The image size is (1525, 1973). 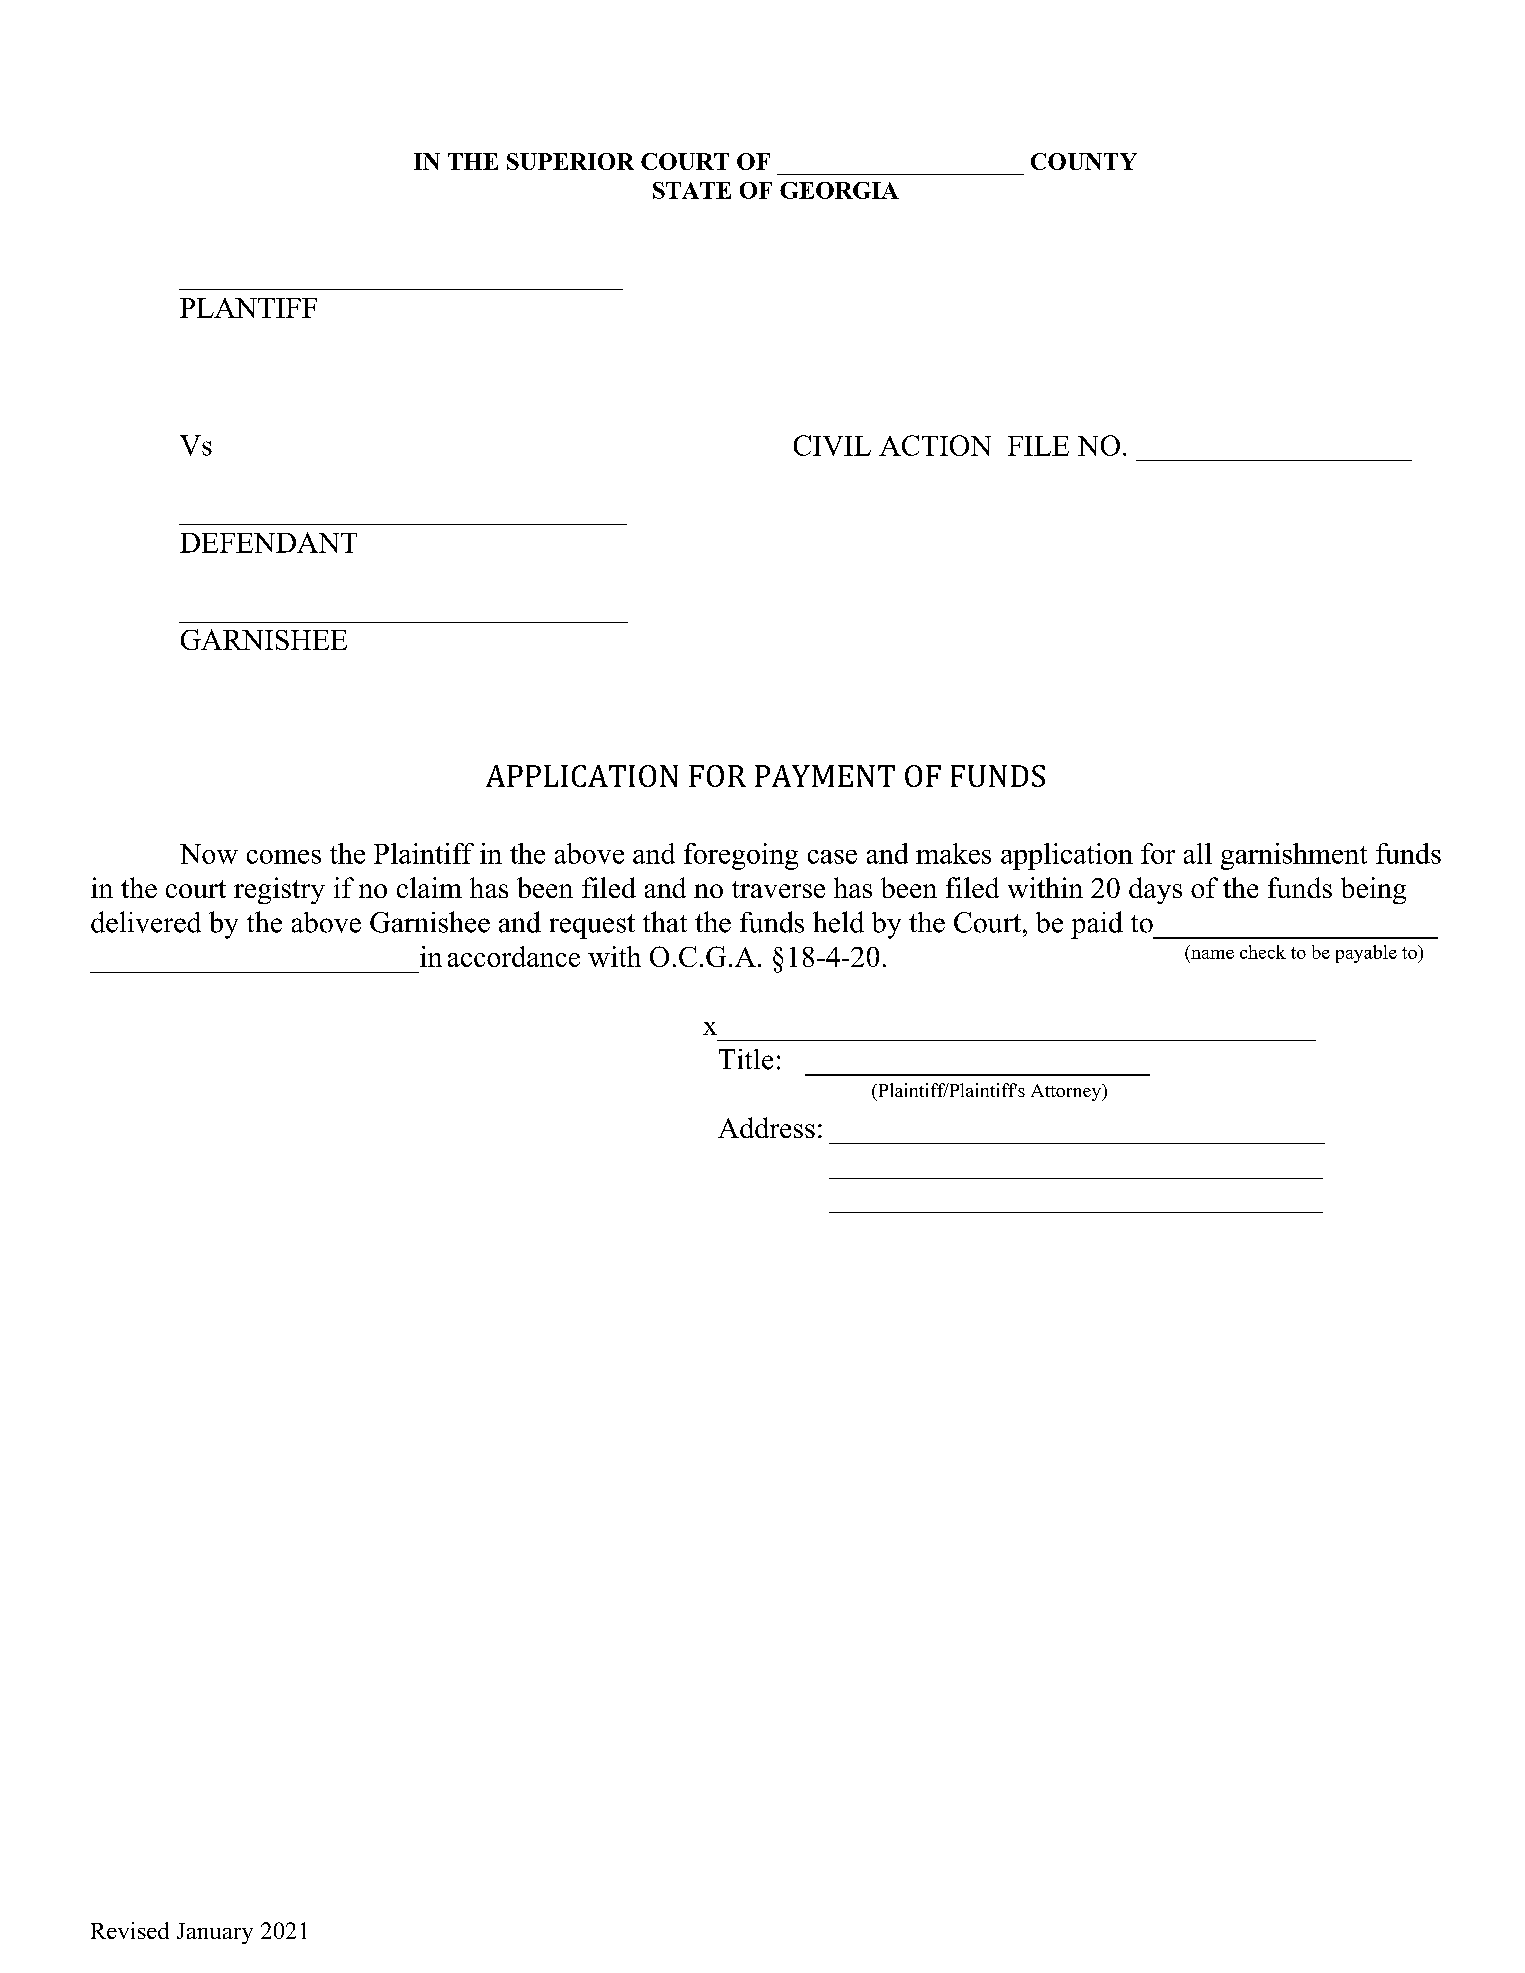 I want to click on all, so click(x=1198, y=853).
